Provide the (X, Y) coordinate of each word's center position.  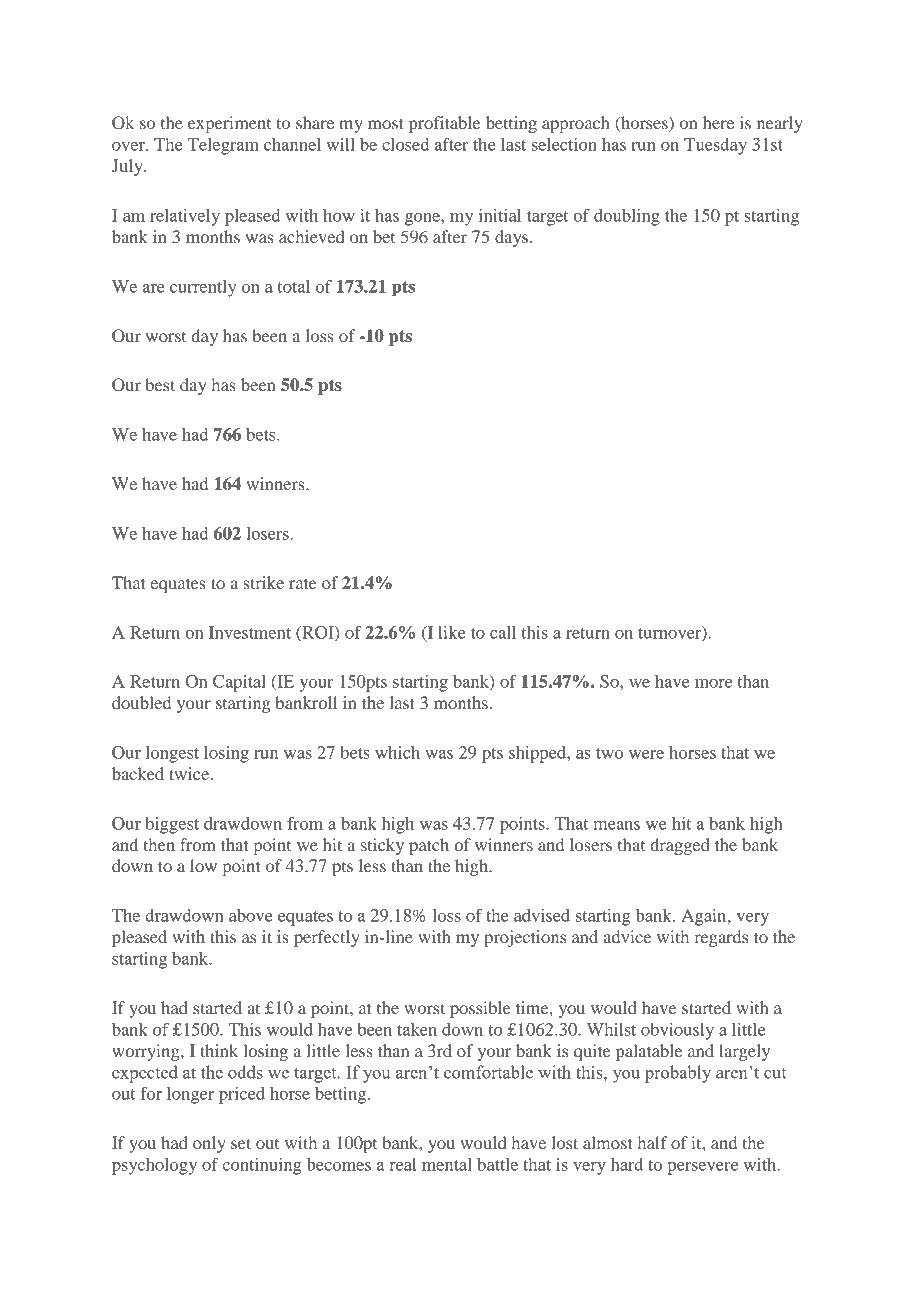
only (209, 1144)
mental (447, 1164)
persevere (702, 1168)
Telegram (223, 146)
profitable (444, 124)
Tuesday (715, 146)
